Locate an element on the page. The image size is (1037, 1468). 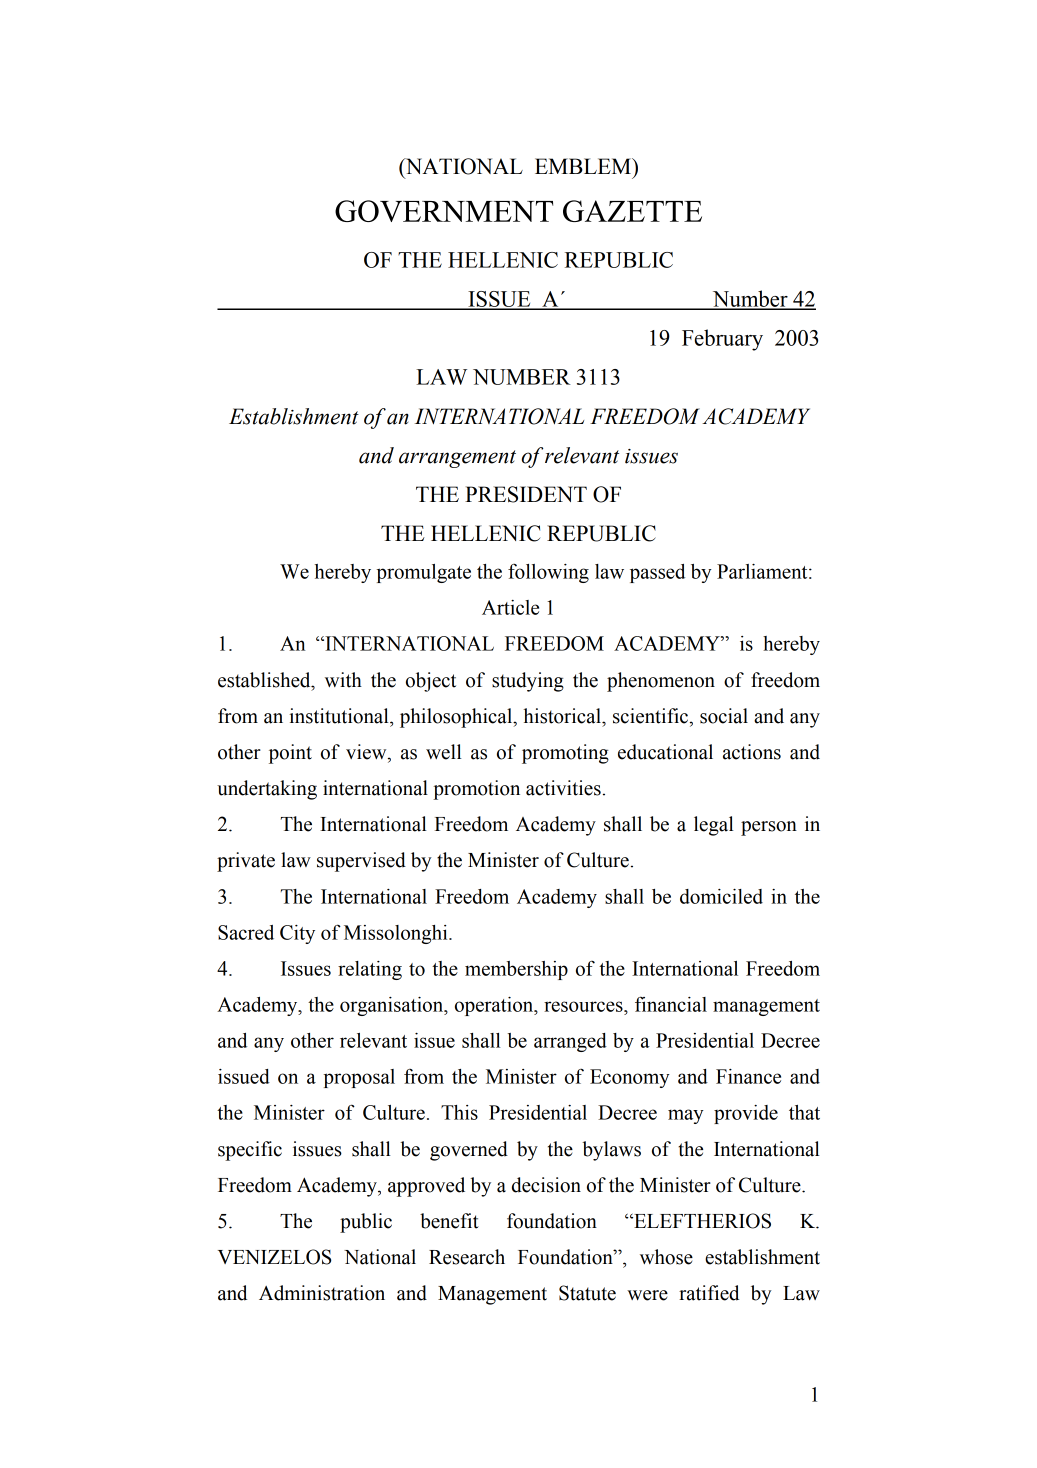
arrangement is located at coordinates (457, 459).
